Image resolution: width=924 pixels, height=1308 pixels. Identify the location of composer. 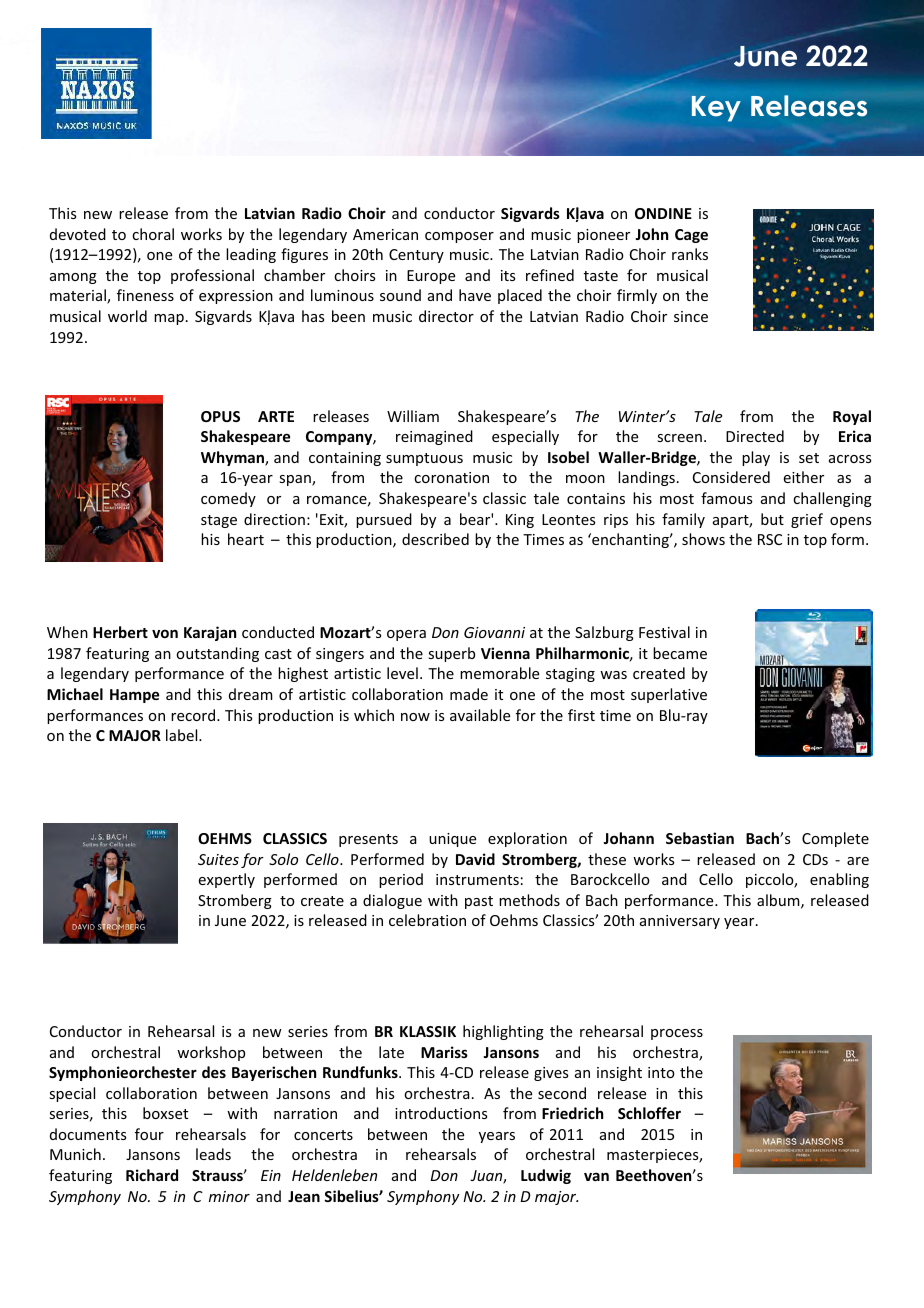
(459, 237).
